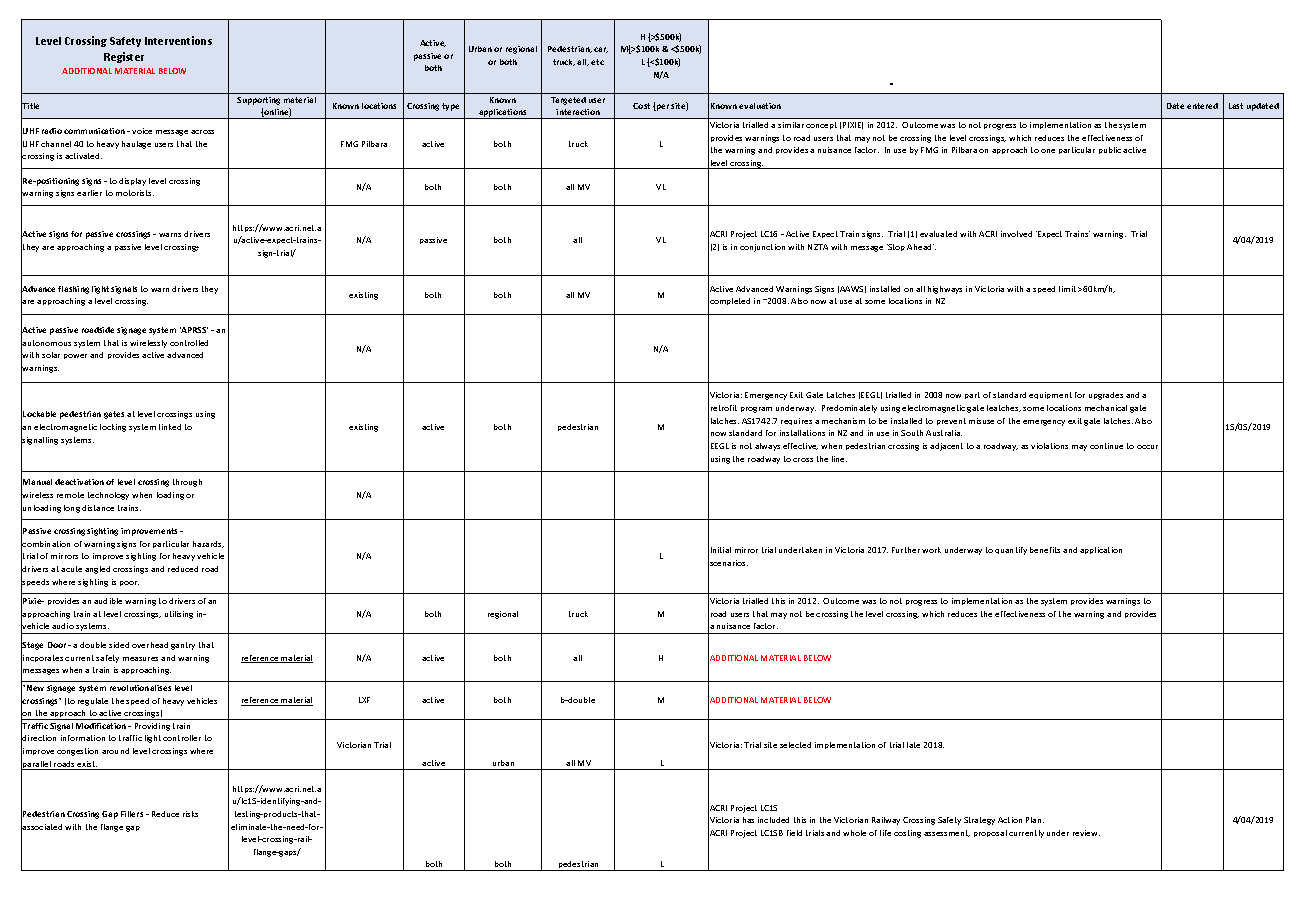  Describe the element at coordinates (906, 550) in the document. I see `Further` at that location.
